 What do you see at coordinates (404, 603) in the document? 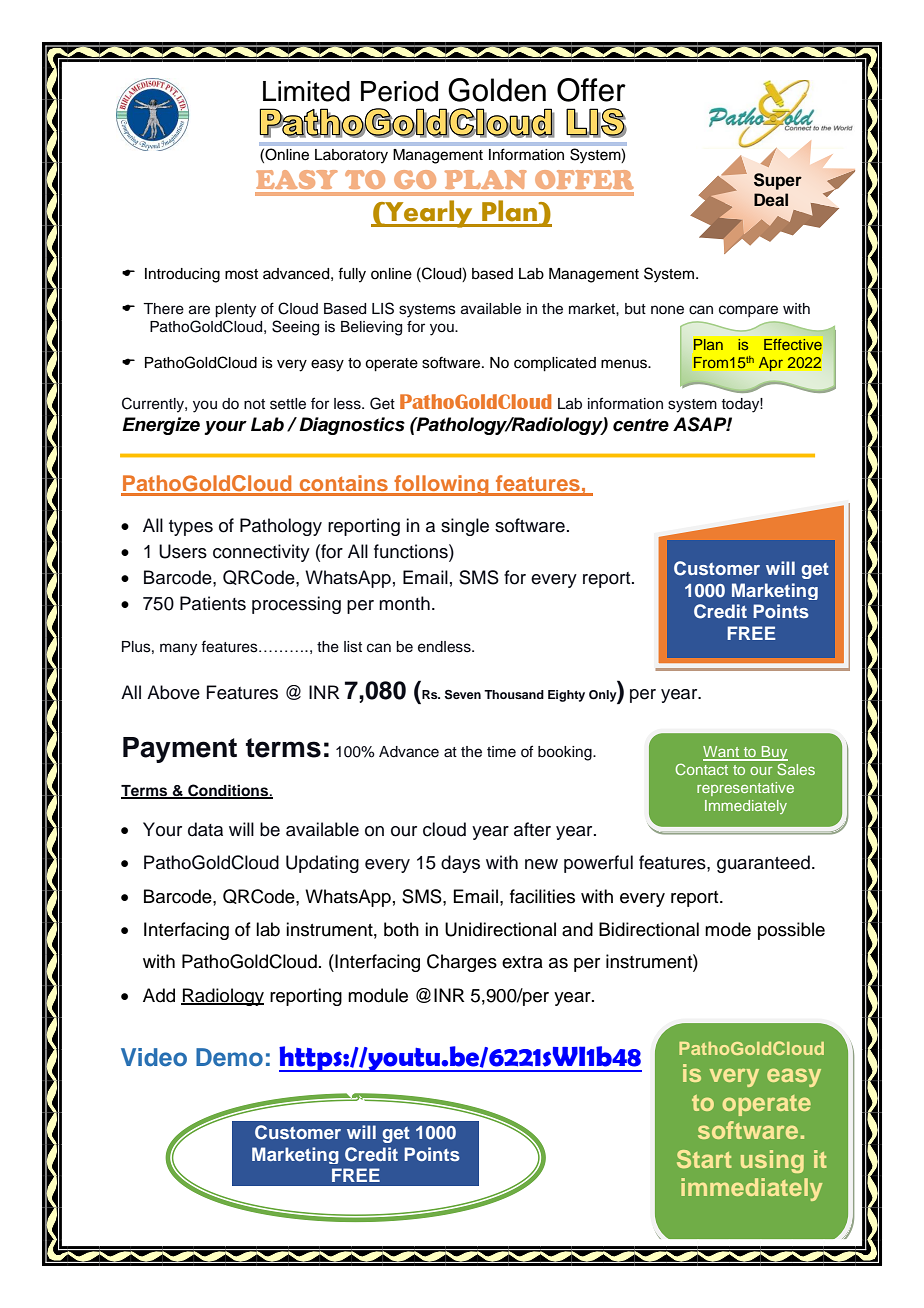
I see `month` at bounding box center [404, 603].
